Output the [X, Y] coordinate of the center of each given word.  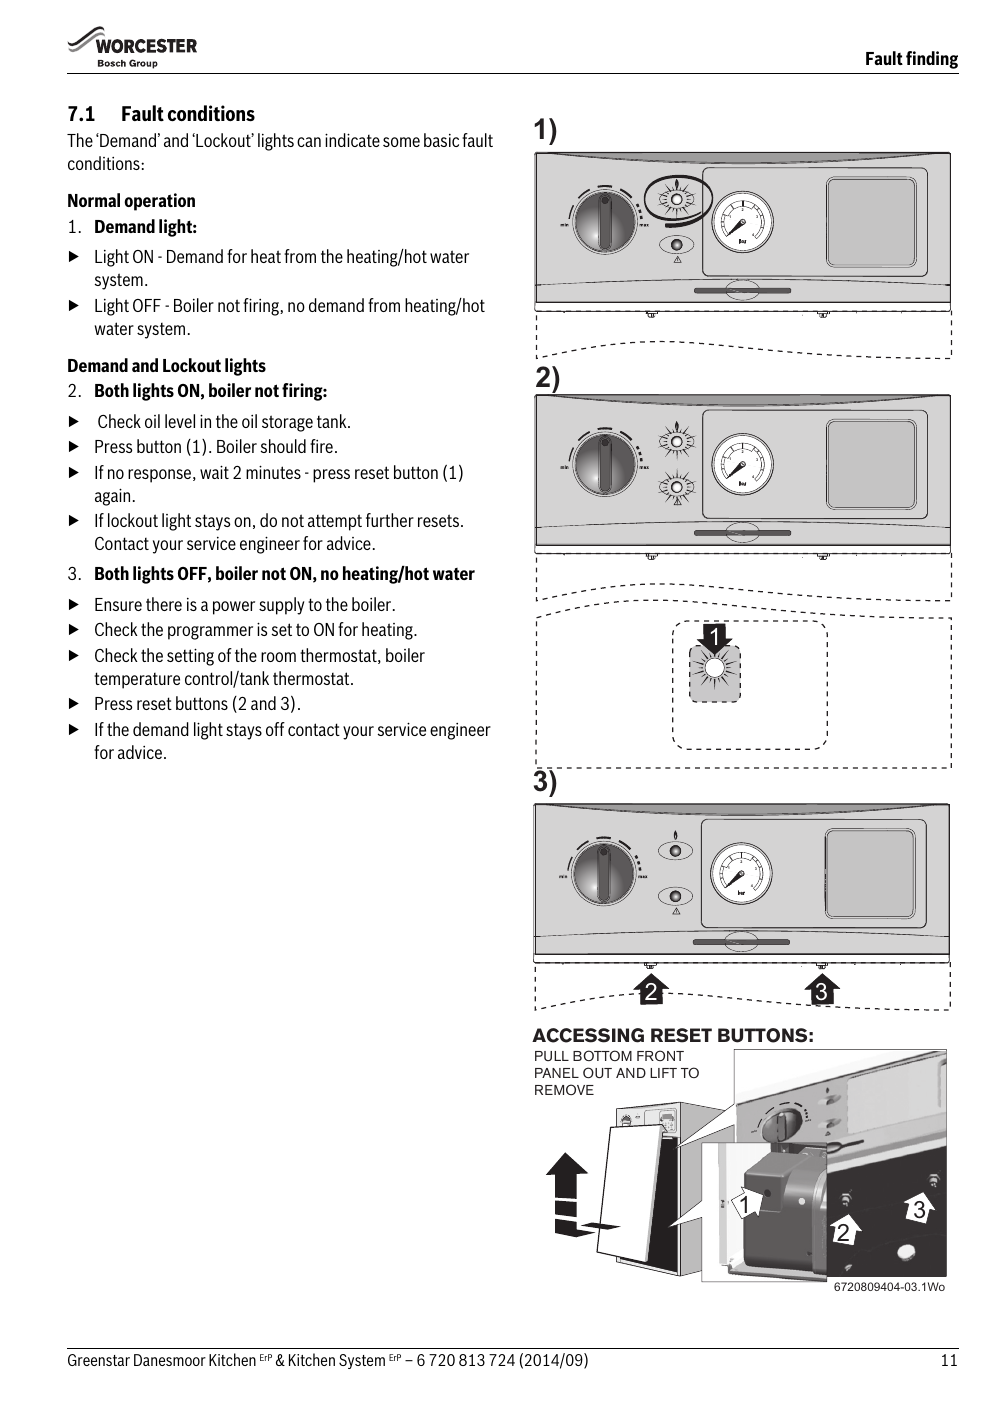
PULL [552, 1056]
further [390, 520]
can [309, 142]
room [278, 657]
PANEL [557, 1073]
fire [321, 446]
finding [932, 60]
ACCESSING [588, 1035]
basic [441, 140]
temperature [137, 680]
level [180, 421]
